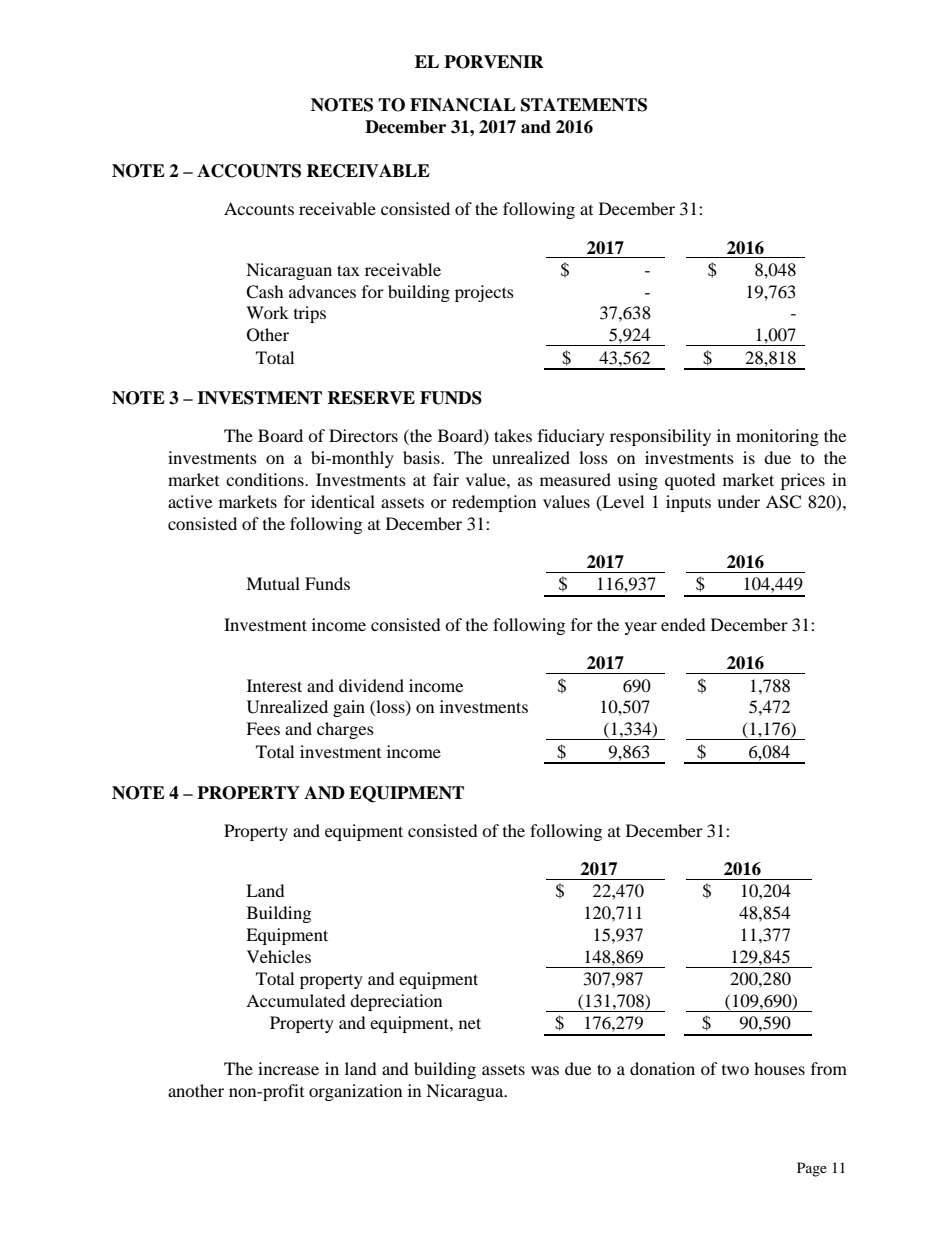  I want to click on under, so click(738, 501).
